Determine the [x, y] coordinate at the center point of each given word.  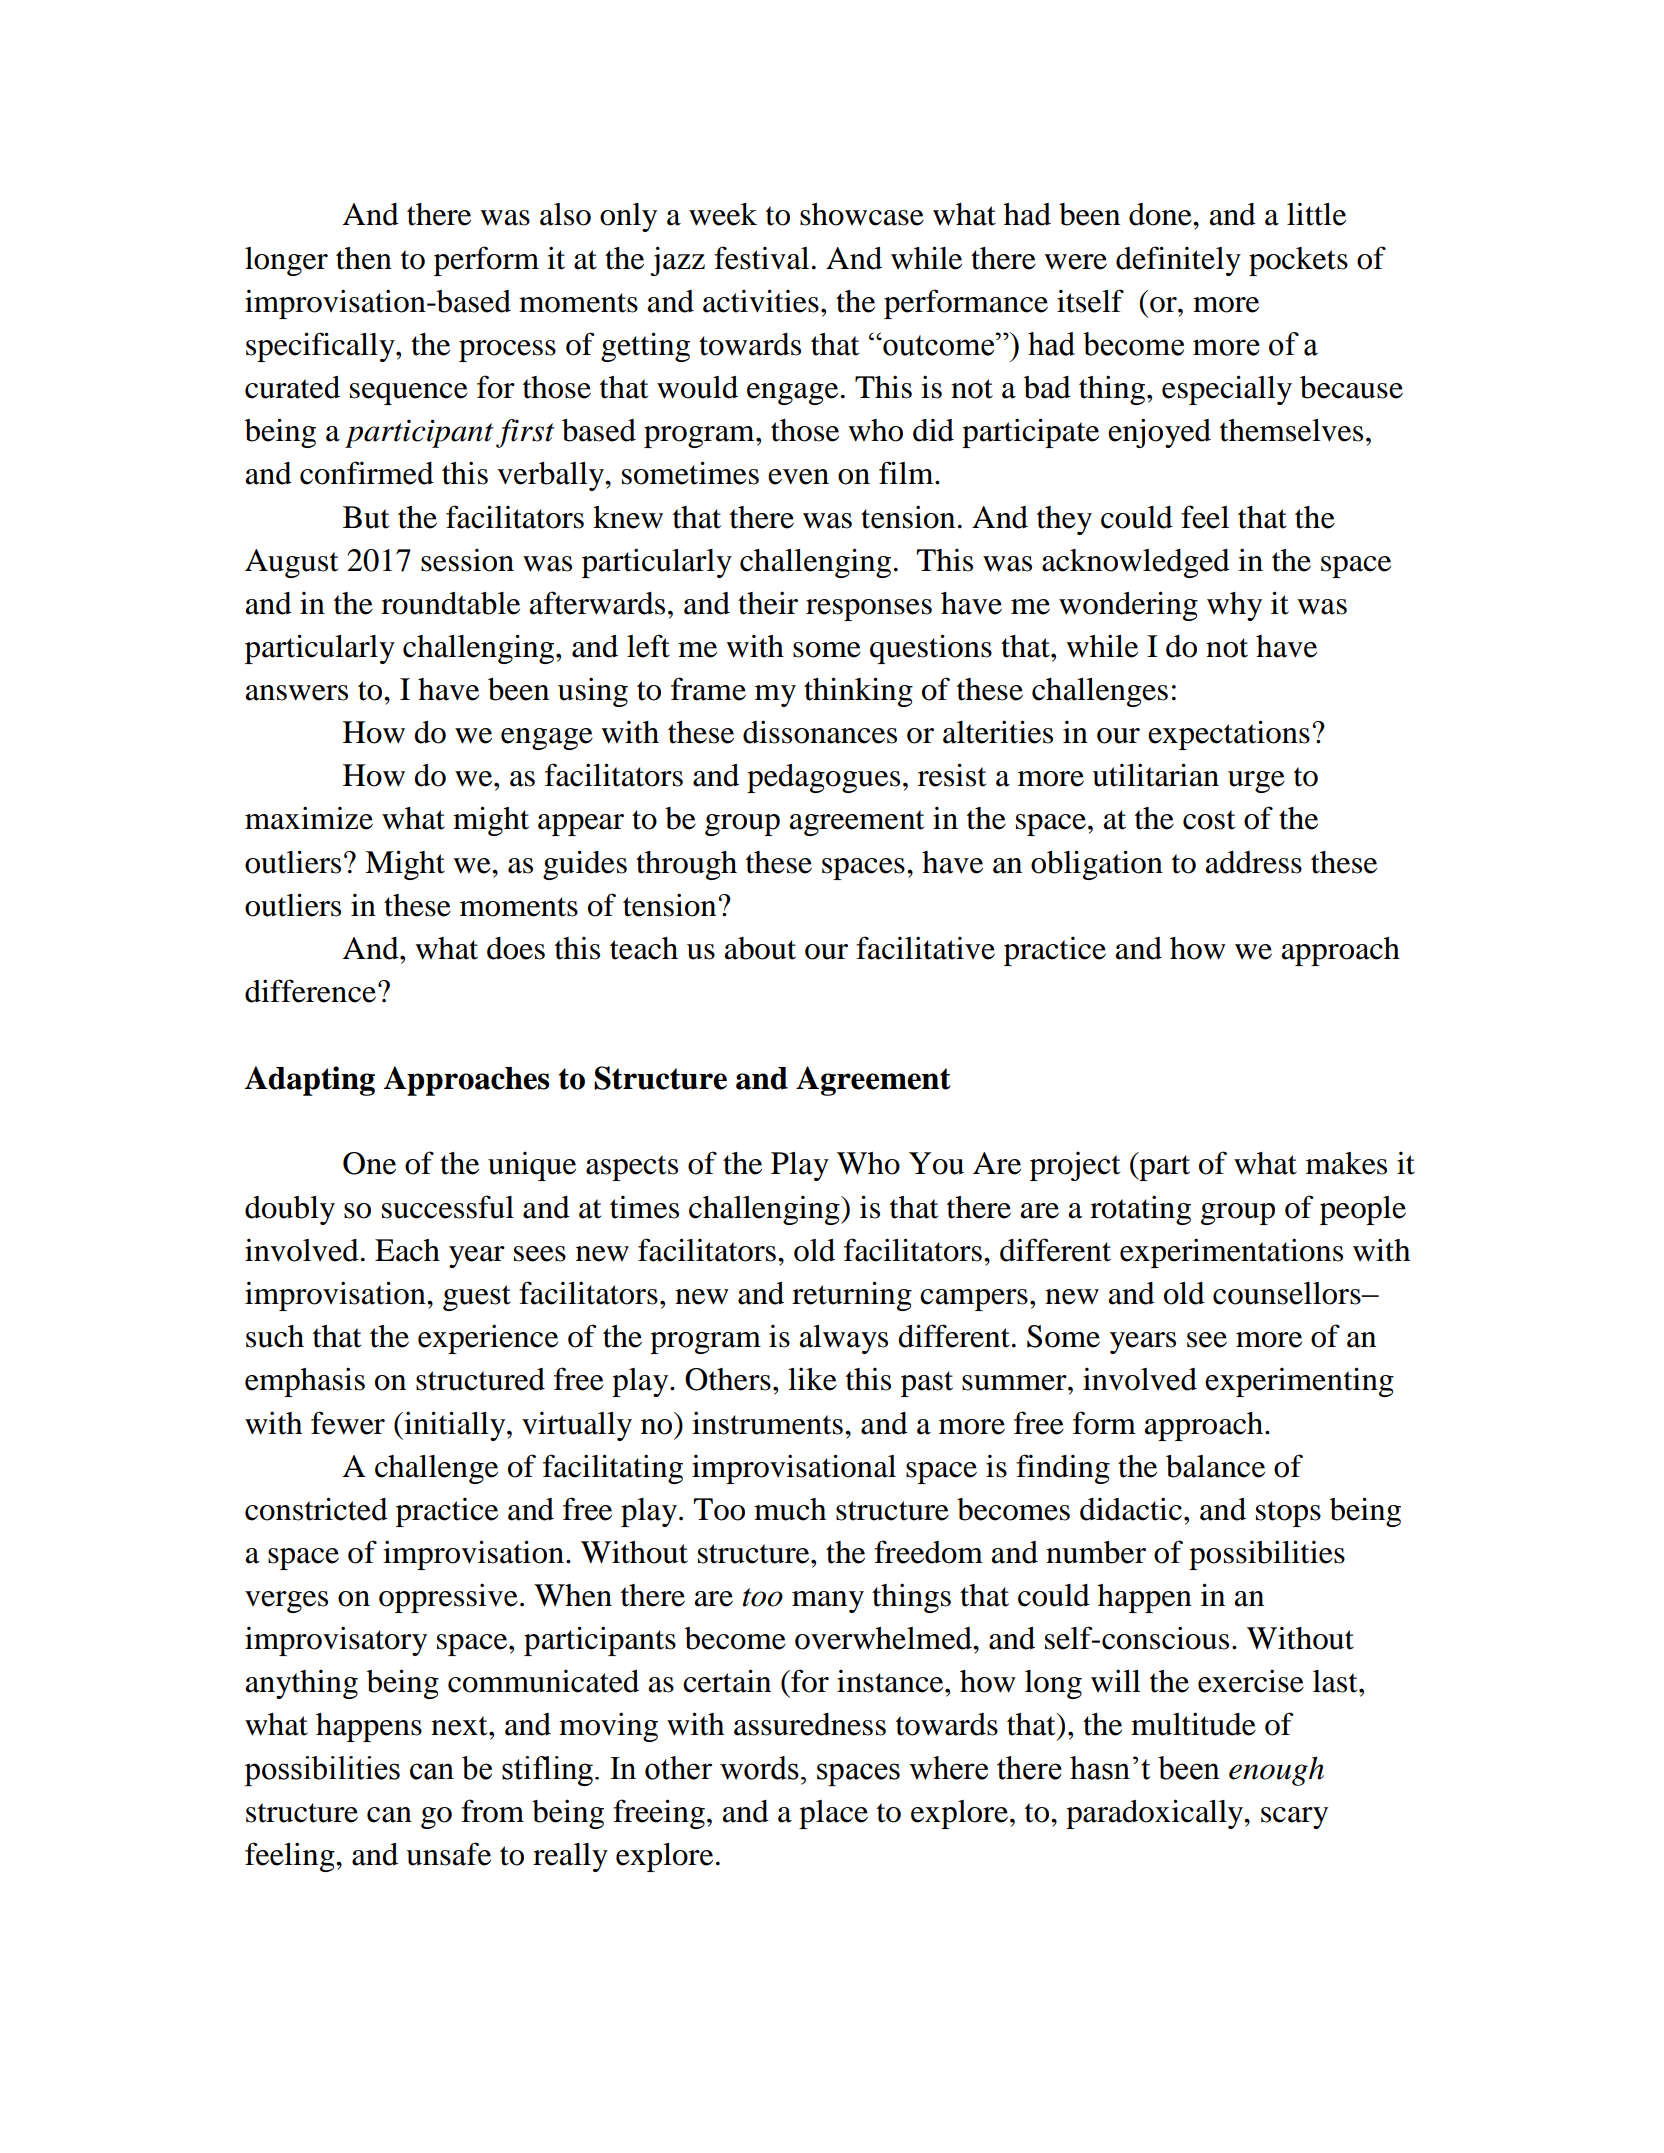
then [364, 258]
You [936, 1163]
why [1234, 606]
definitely [1178, 261]
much [790, 1509]
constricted [316, 1509]
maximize [309, 818]
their [768, 603]
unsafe [448, 1854]
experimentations [1231, 1253]
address [1253, 862]
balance [1215, 1466]
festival [761, 258]
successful [448, 1207]
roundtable [450, 603]
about [760, 948]
